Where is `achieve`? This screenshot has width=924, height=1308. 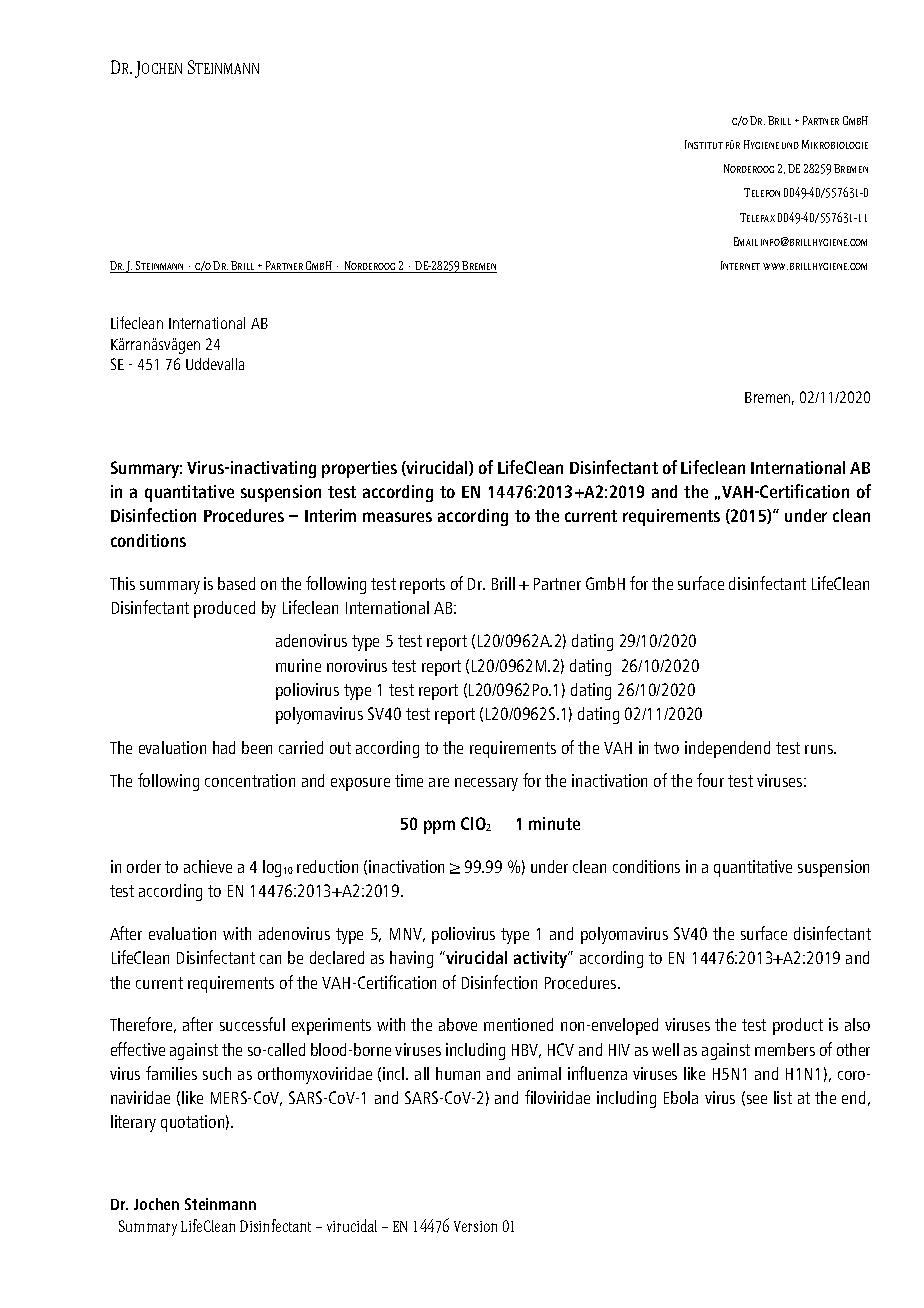
achieve is located at coordinates (208, 866).
